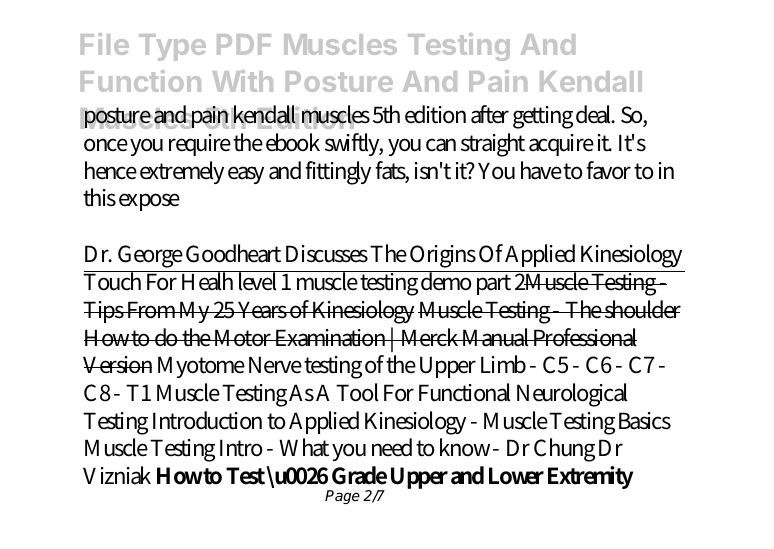 The width and height of the document is (774, 549). I want to click on Grade, so click(359, 475).
